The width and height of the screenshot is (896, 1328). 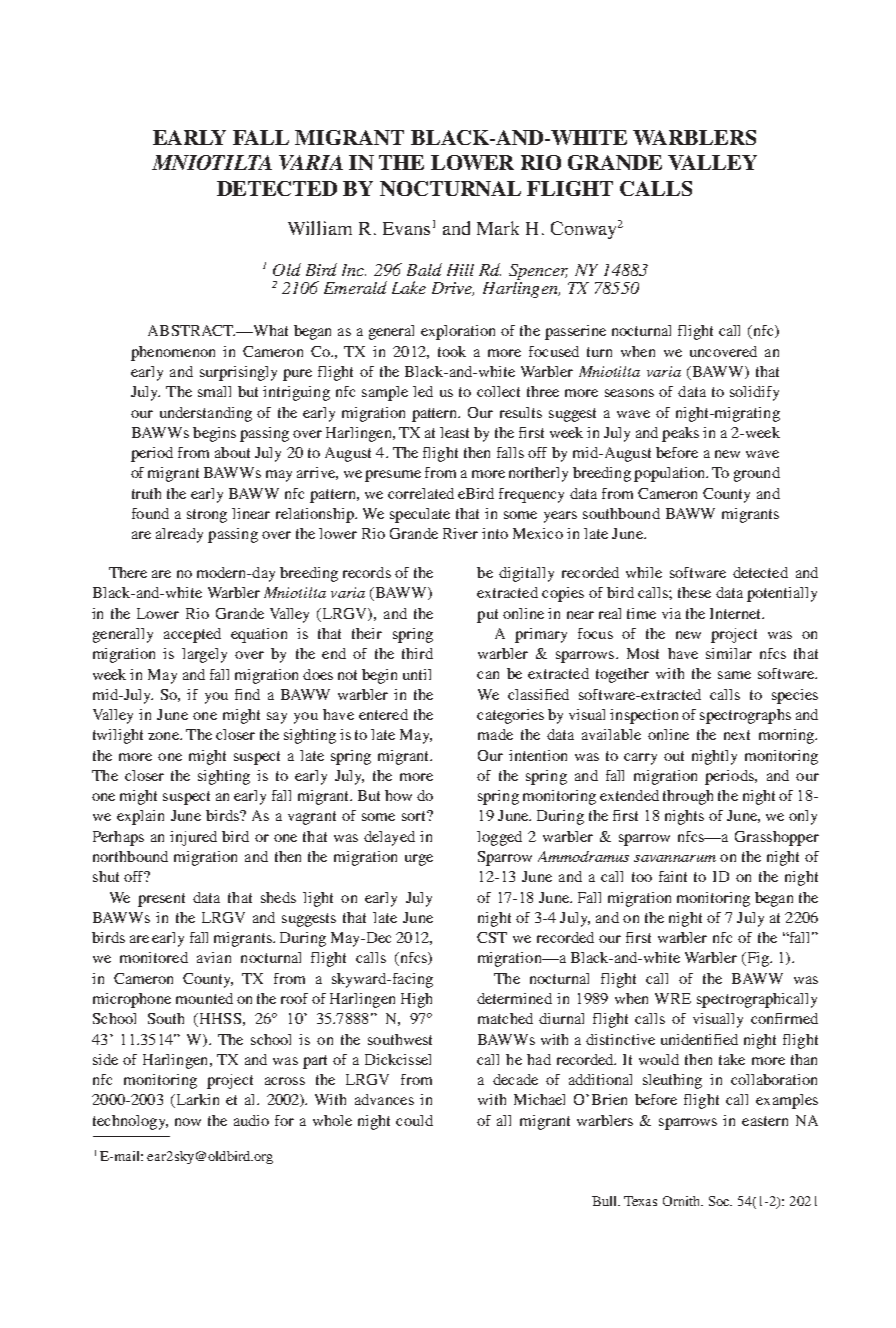 I want to click on now, so click(x=188, y=1122).
